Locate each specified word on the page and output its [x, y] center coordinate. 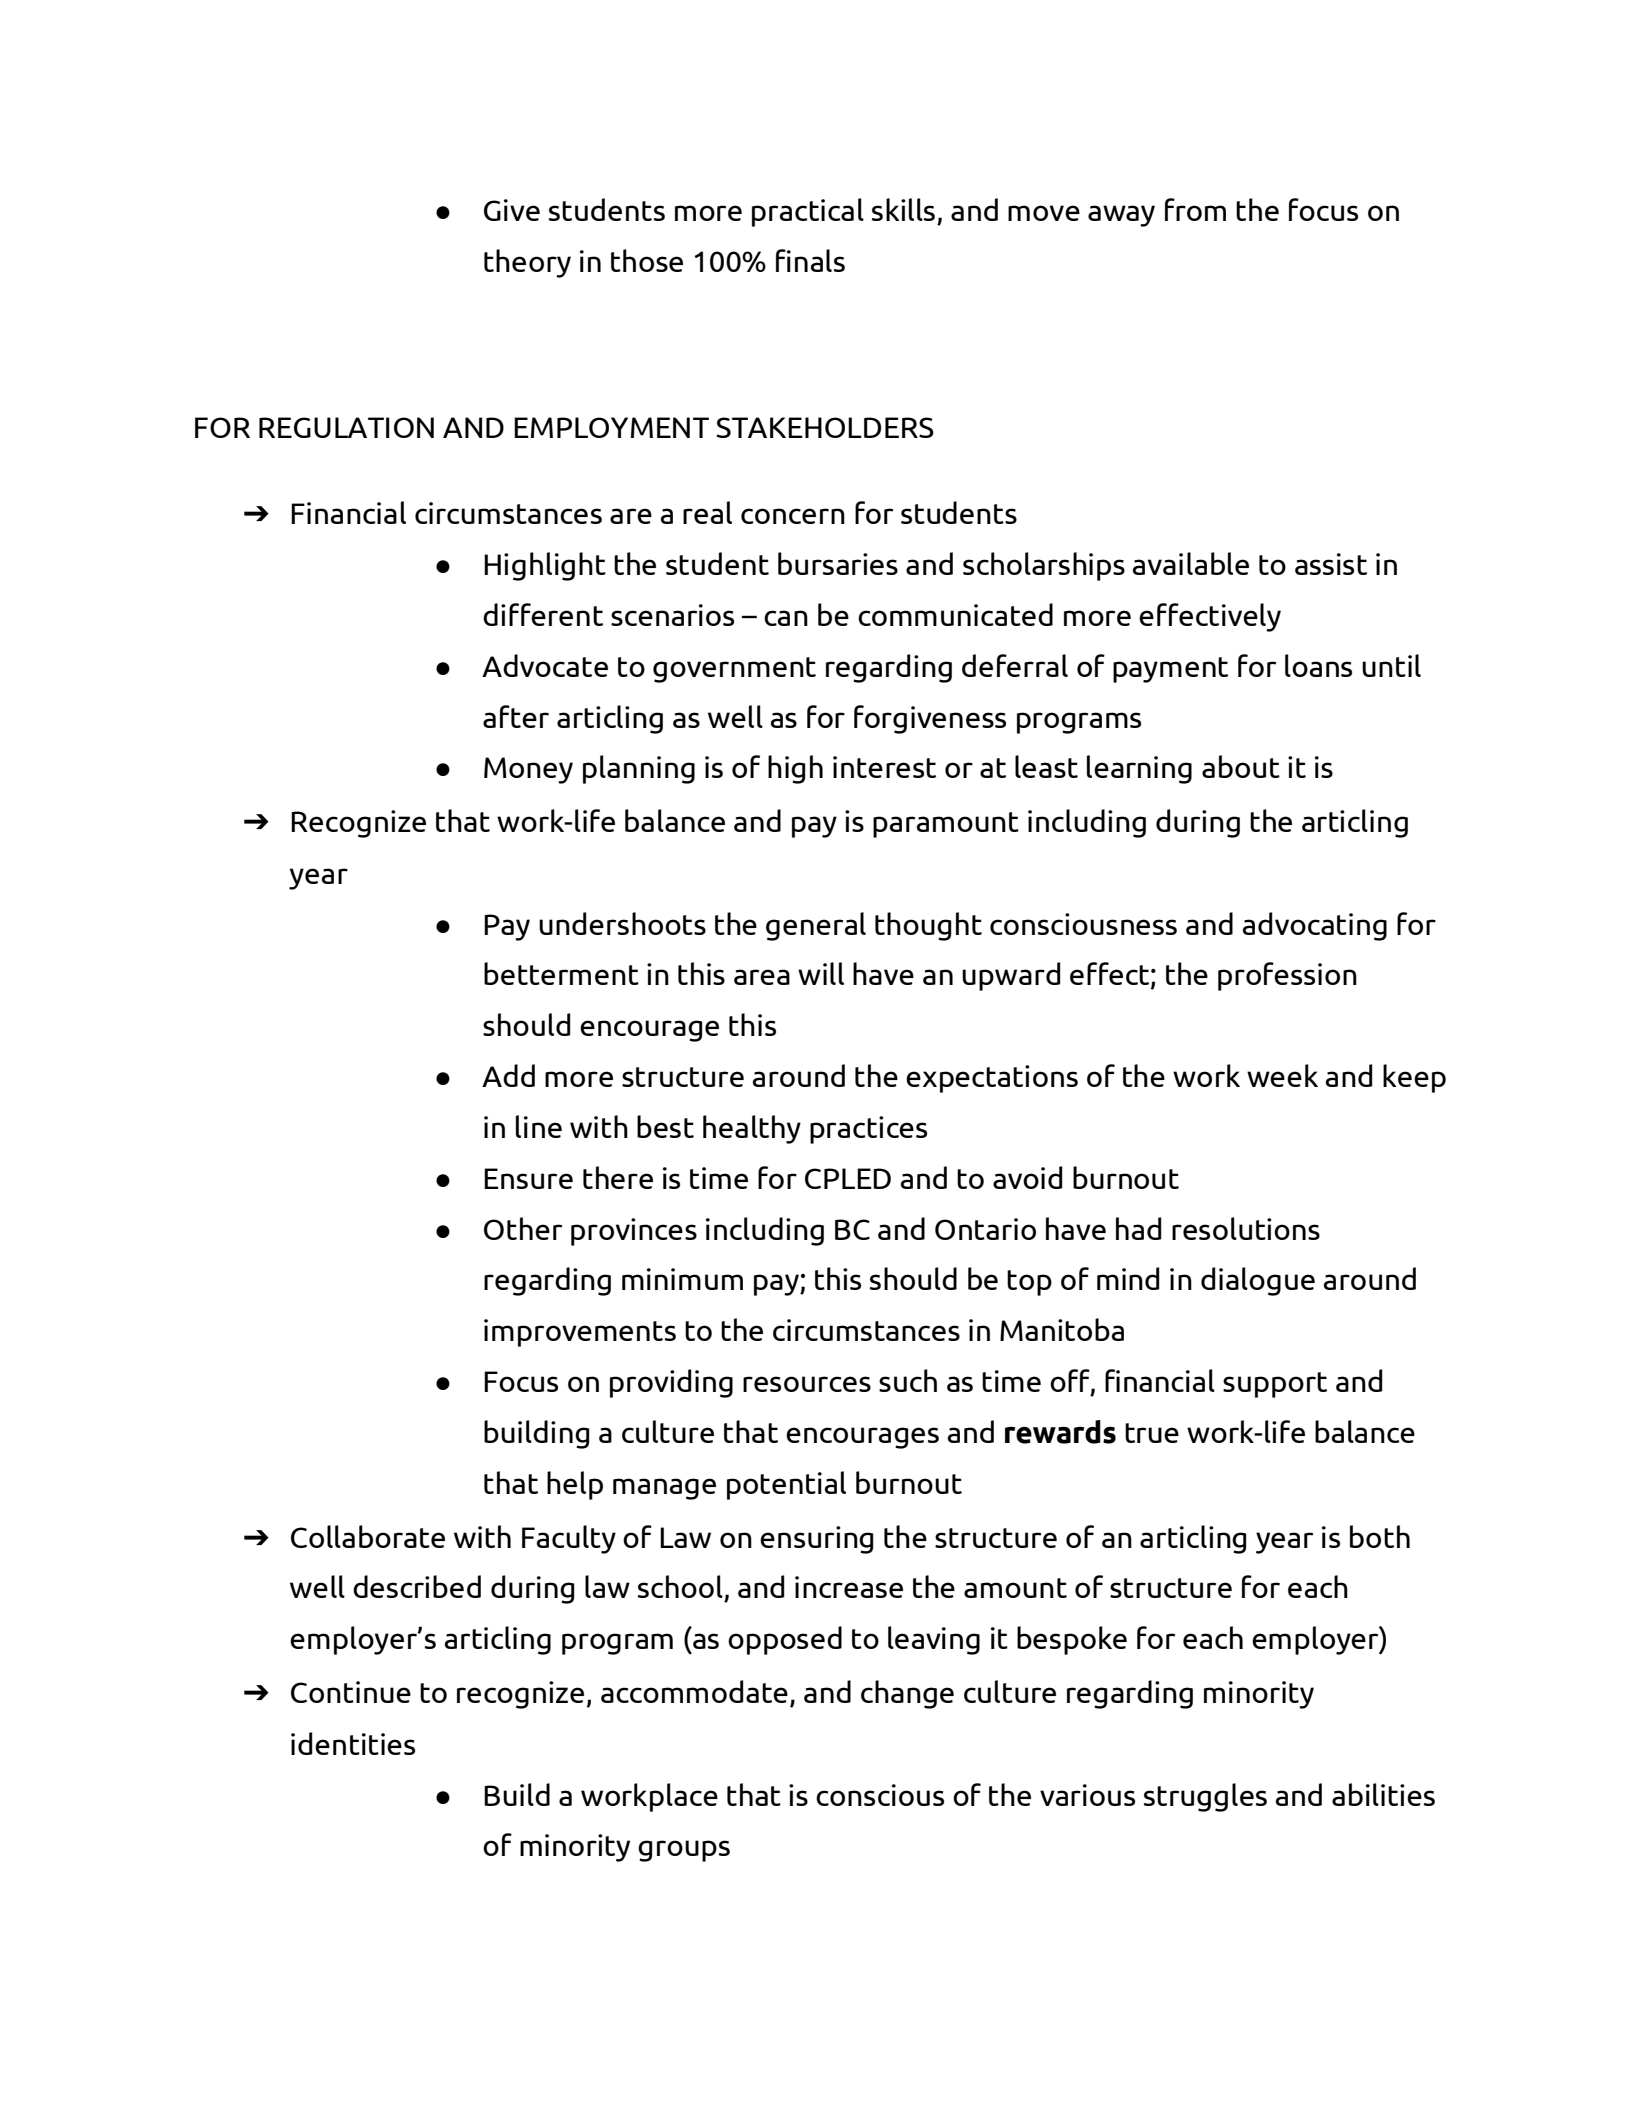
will [821, 973]
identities [353, 1743]
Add [508, 1075]
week [1282, 1075]
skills [903, 209]
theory [527, 263]
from [1195, 209]
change [907, 1694]
